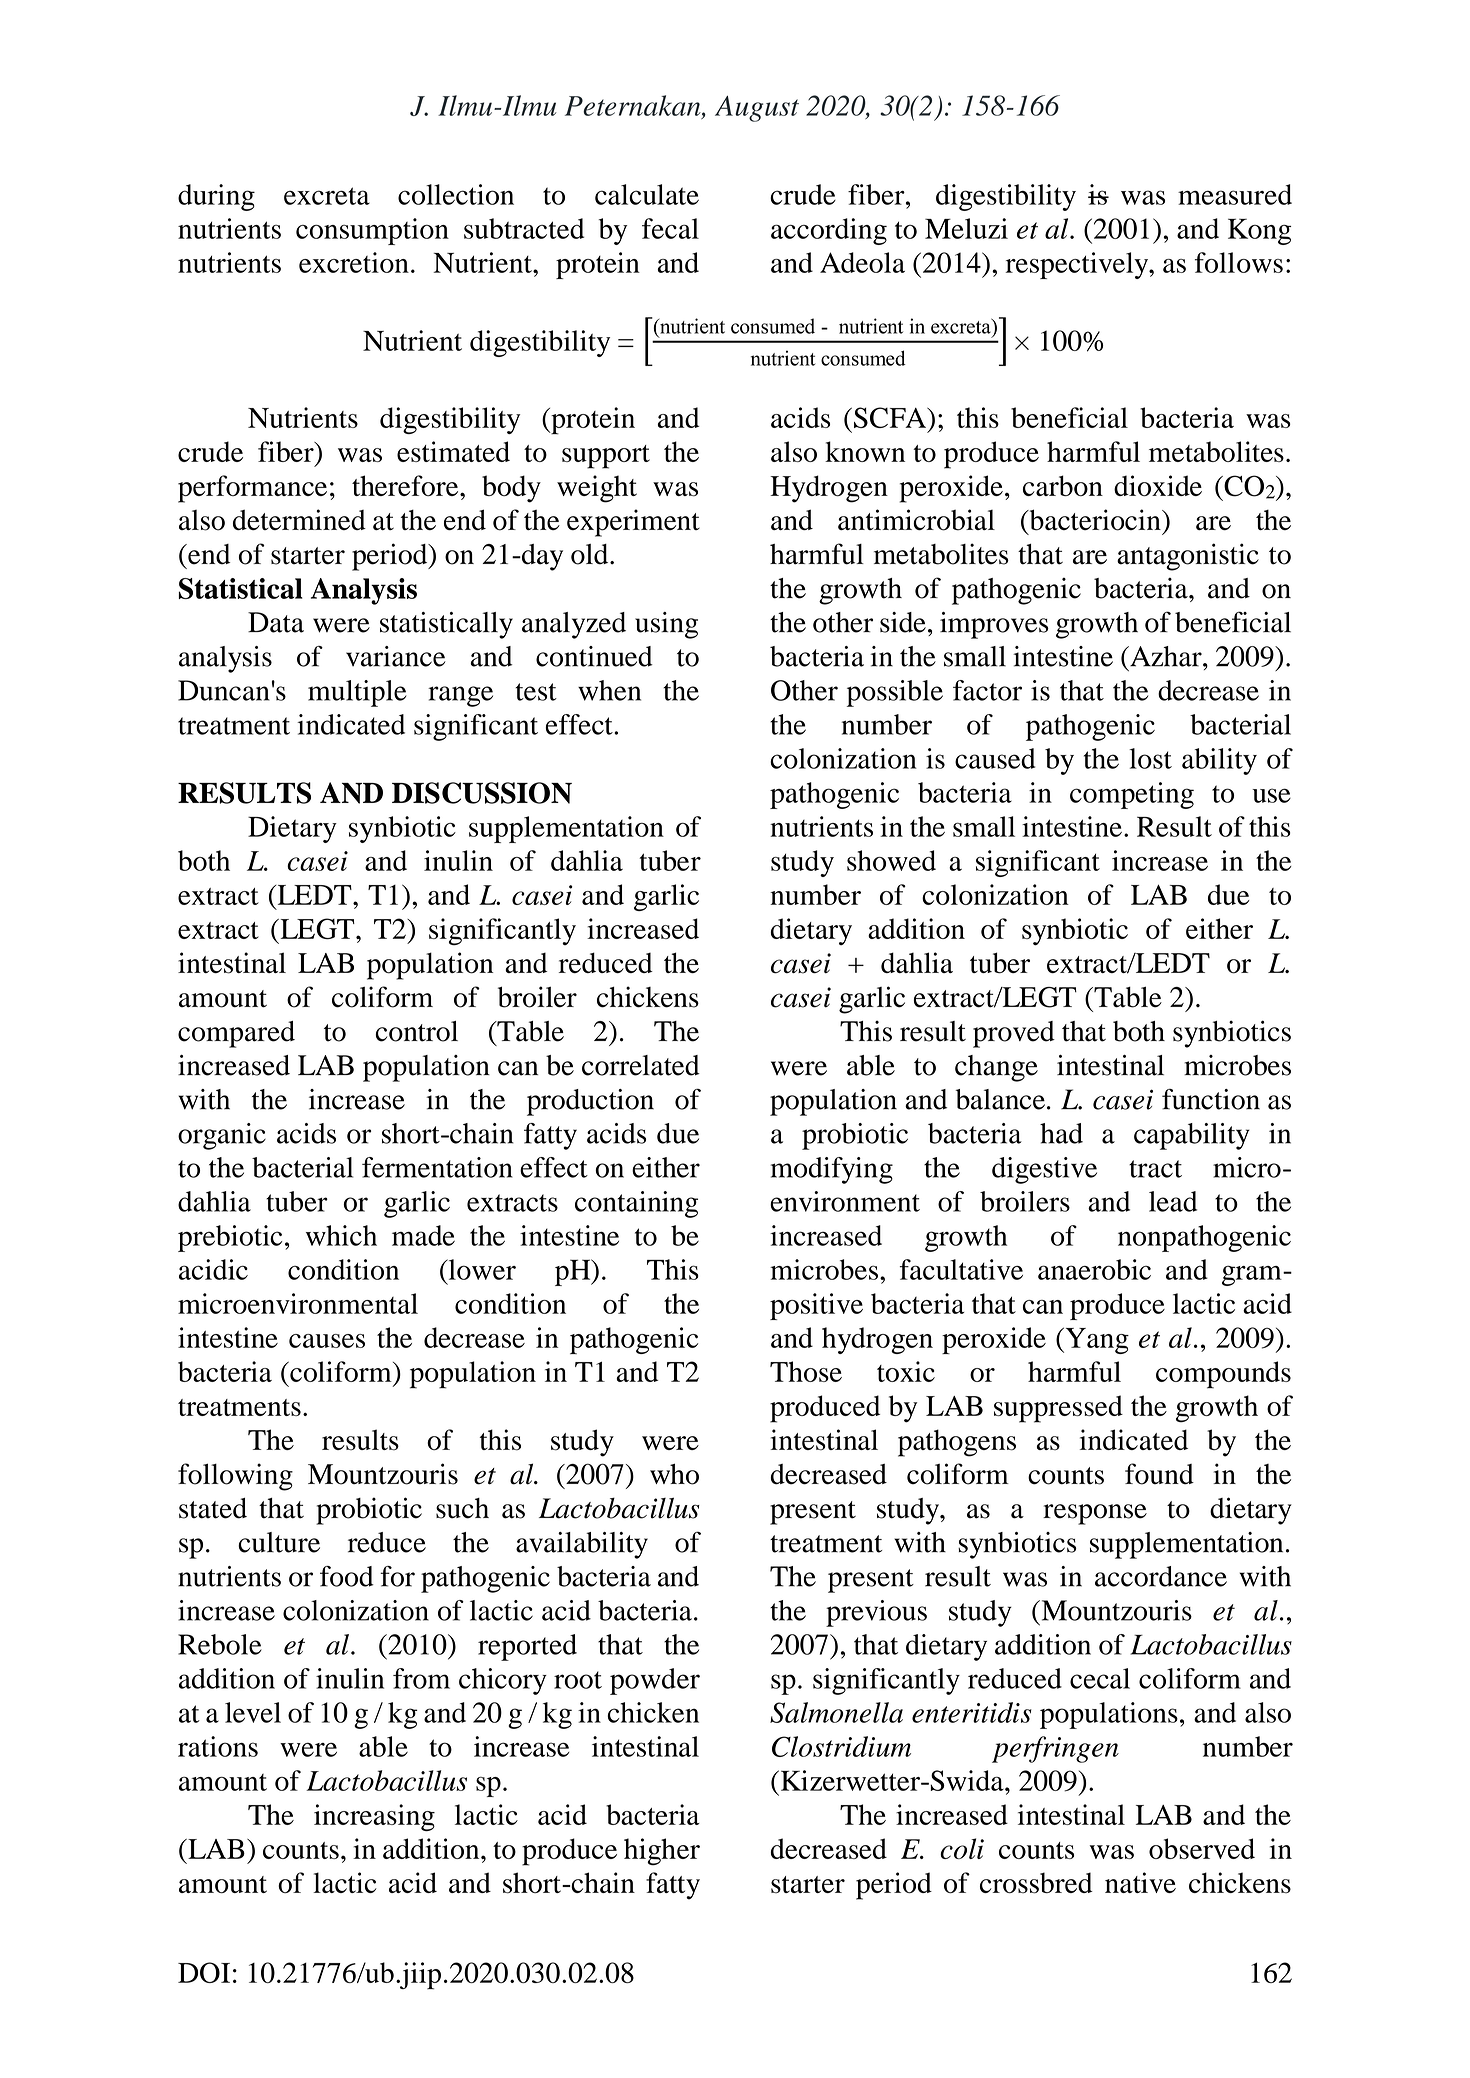  Describe the element at coordinates (417, 1031) in the document. I see `control` at that location.
